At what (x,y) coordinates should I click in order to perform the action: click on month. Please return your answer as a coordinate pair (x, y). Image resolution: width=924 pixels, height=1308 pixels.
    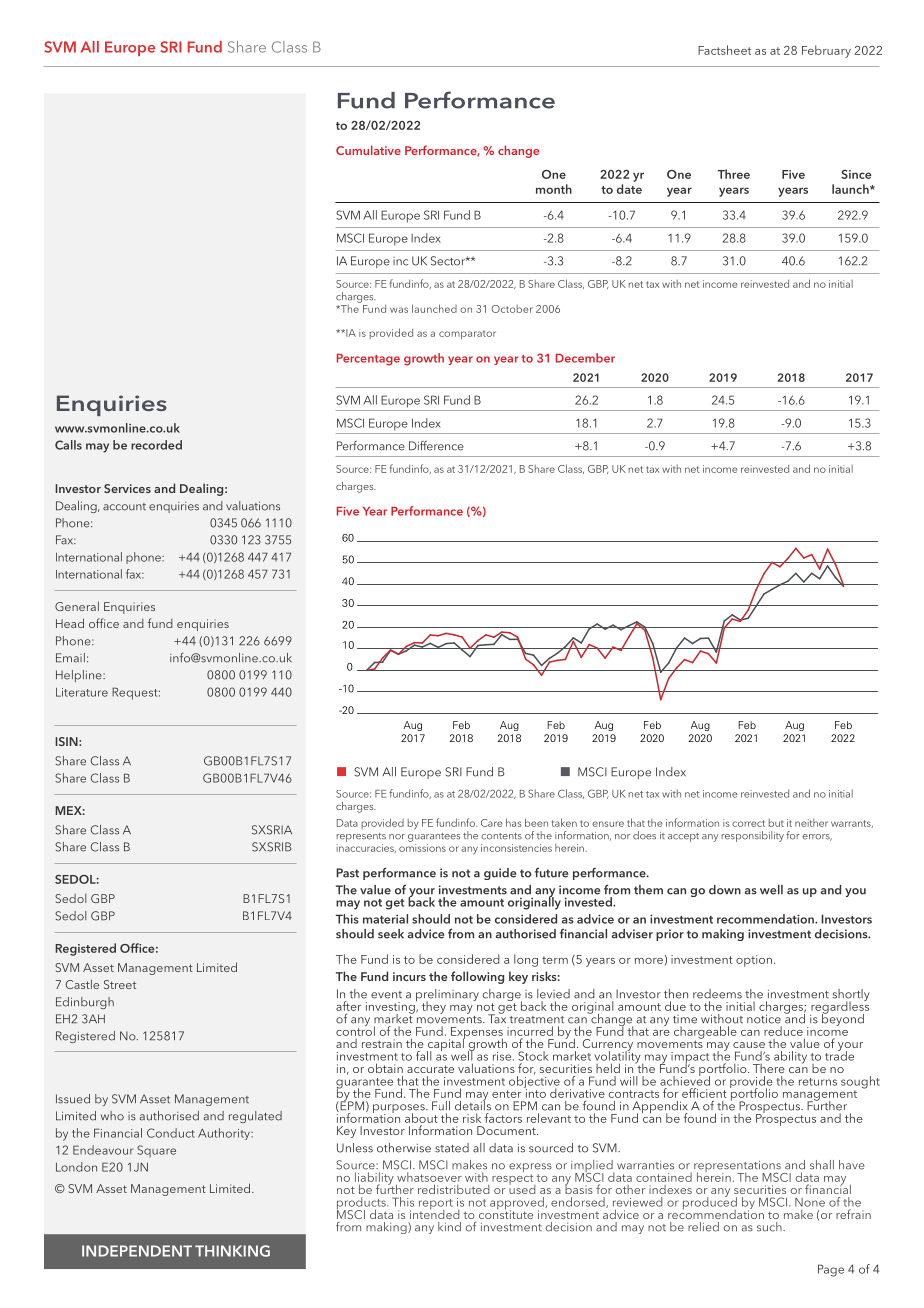
    Looking at the image, I should click on (554, 189).
